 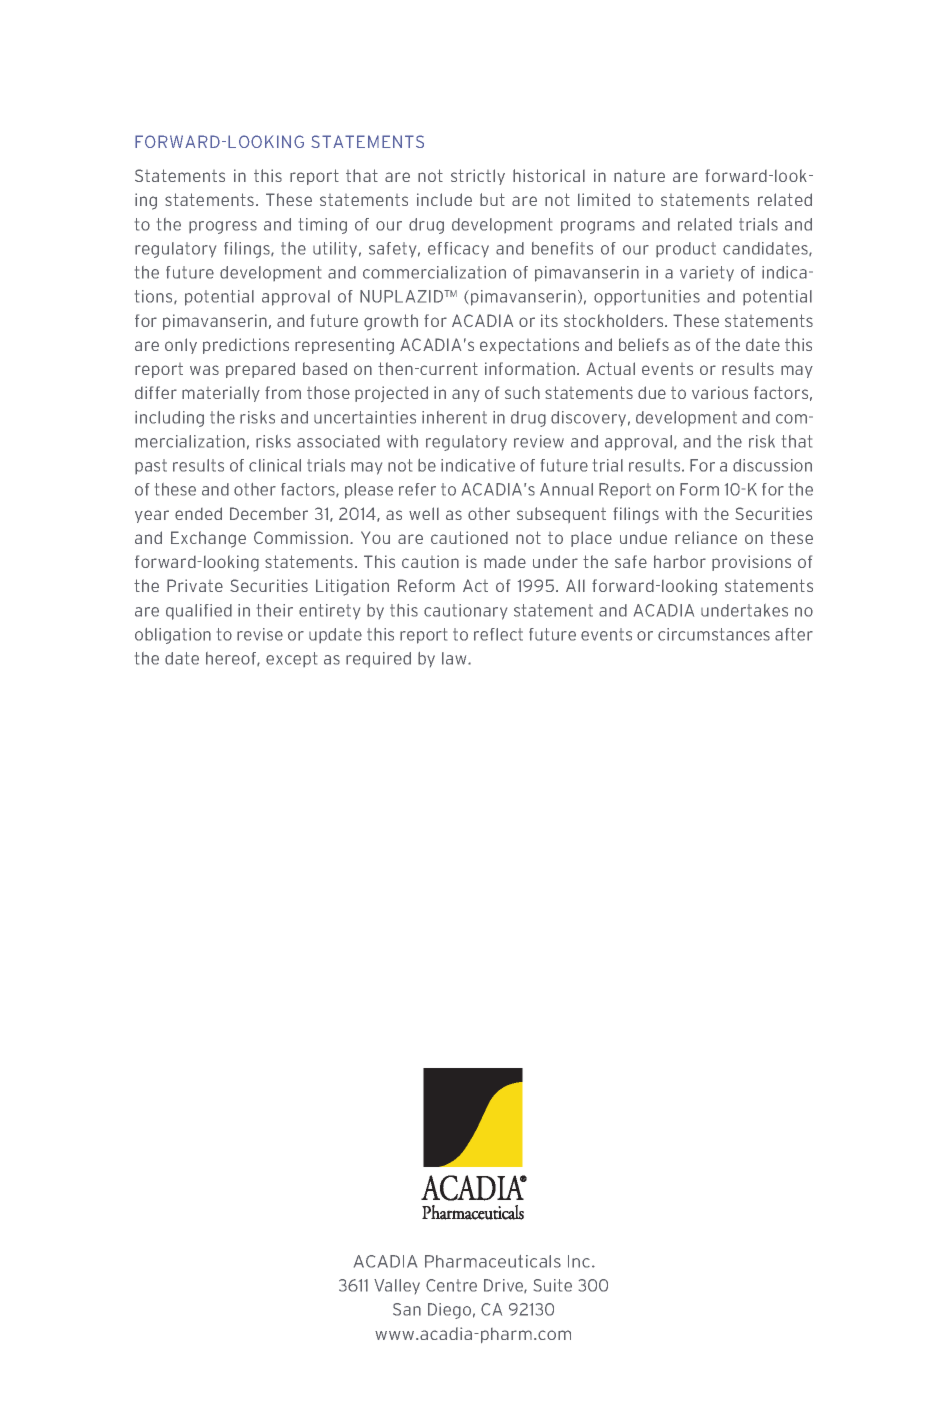 What do you see at coordinates (397, 1286) in the screenshot?
I see `Valley` at bounding box center [397, 1286].
